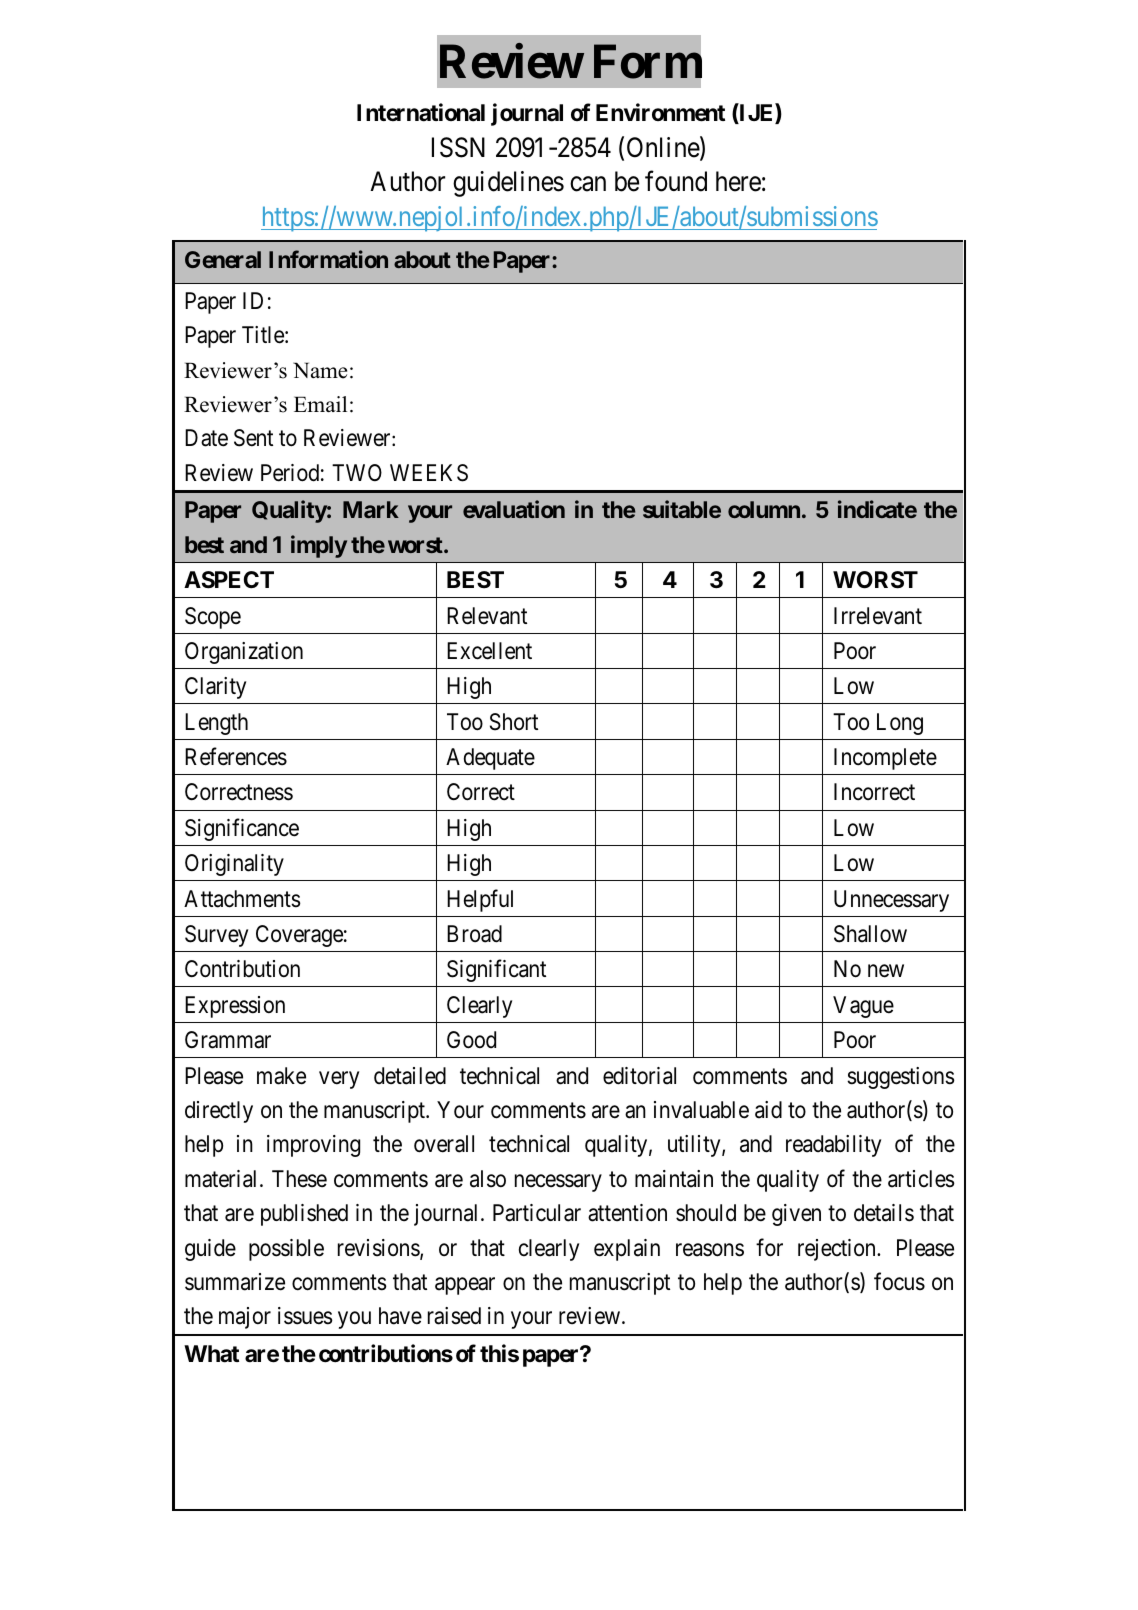  I want to click on here, so click(738, 181).
